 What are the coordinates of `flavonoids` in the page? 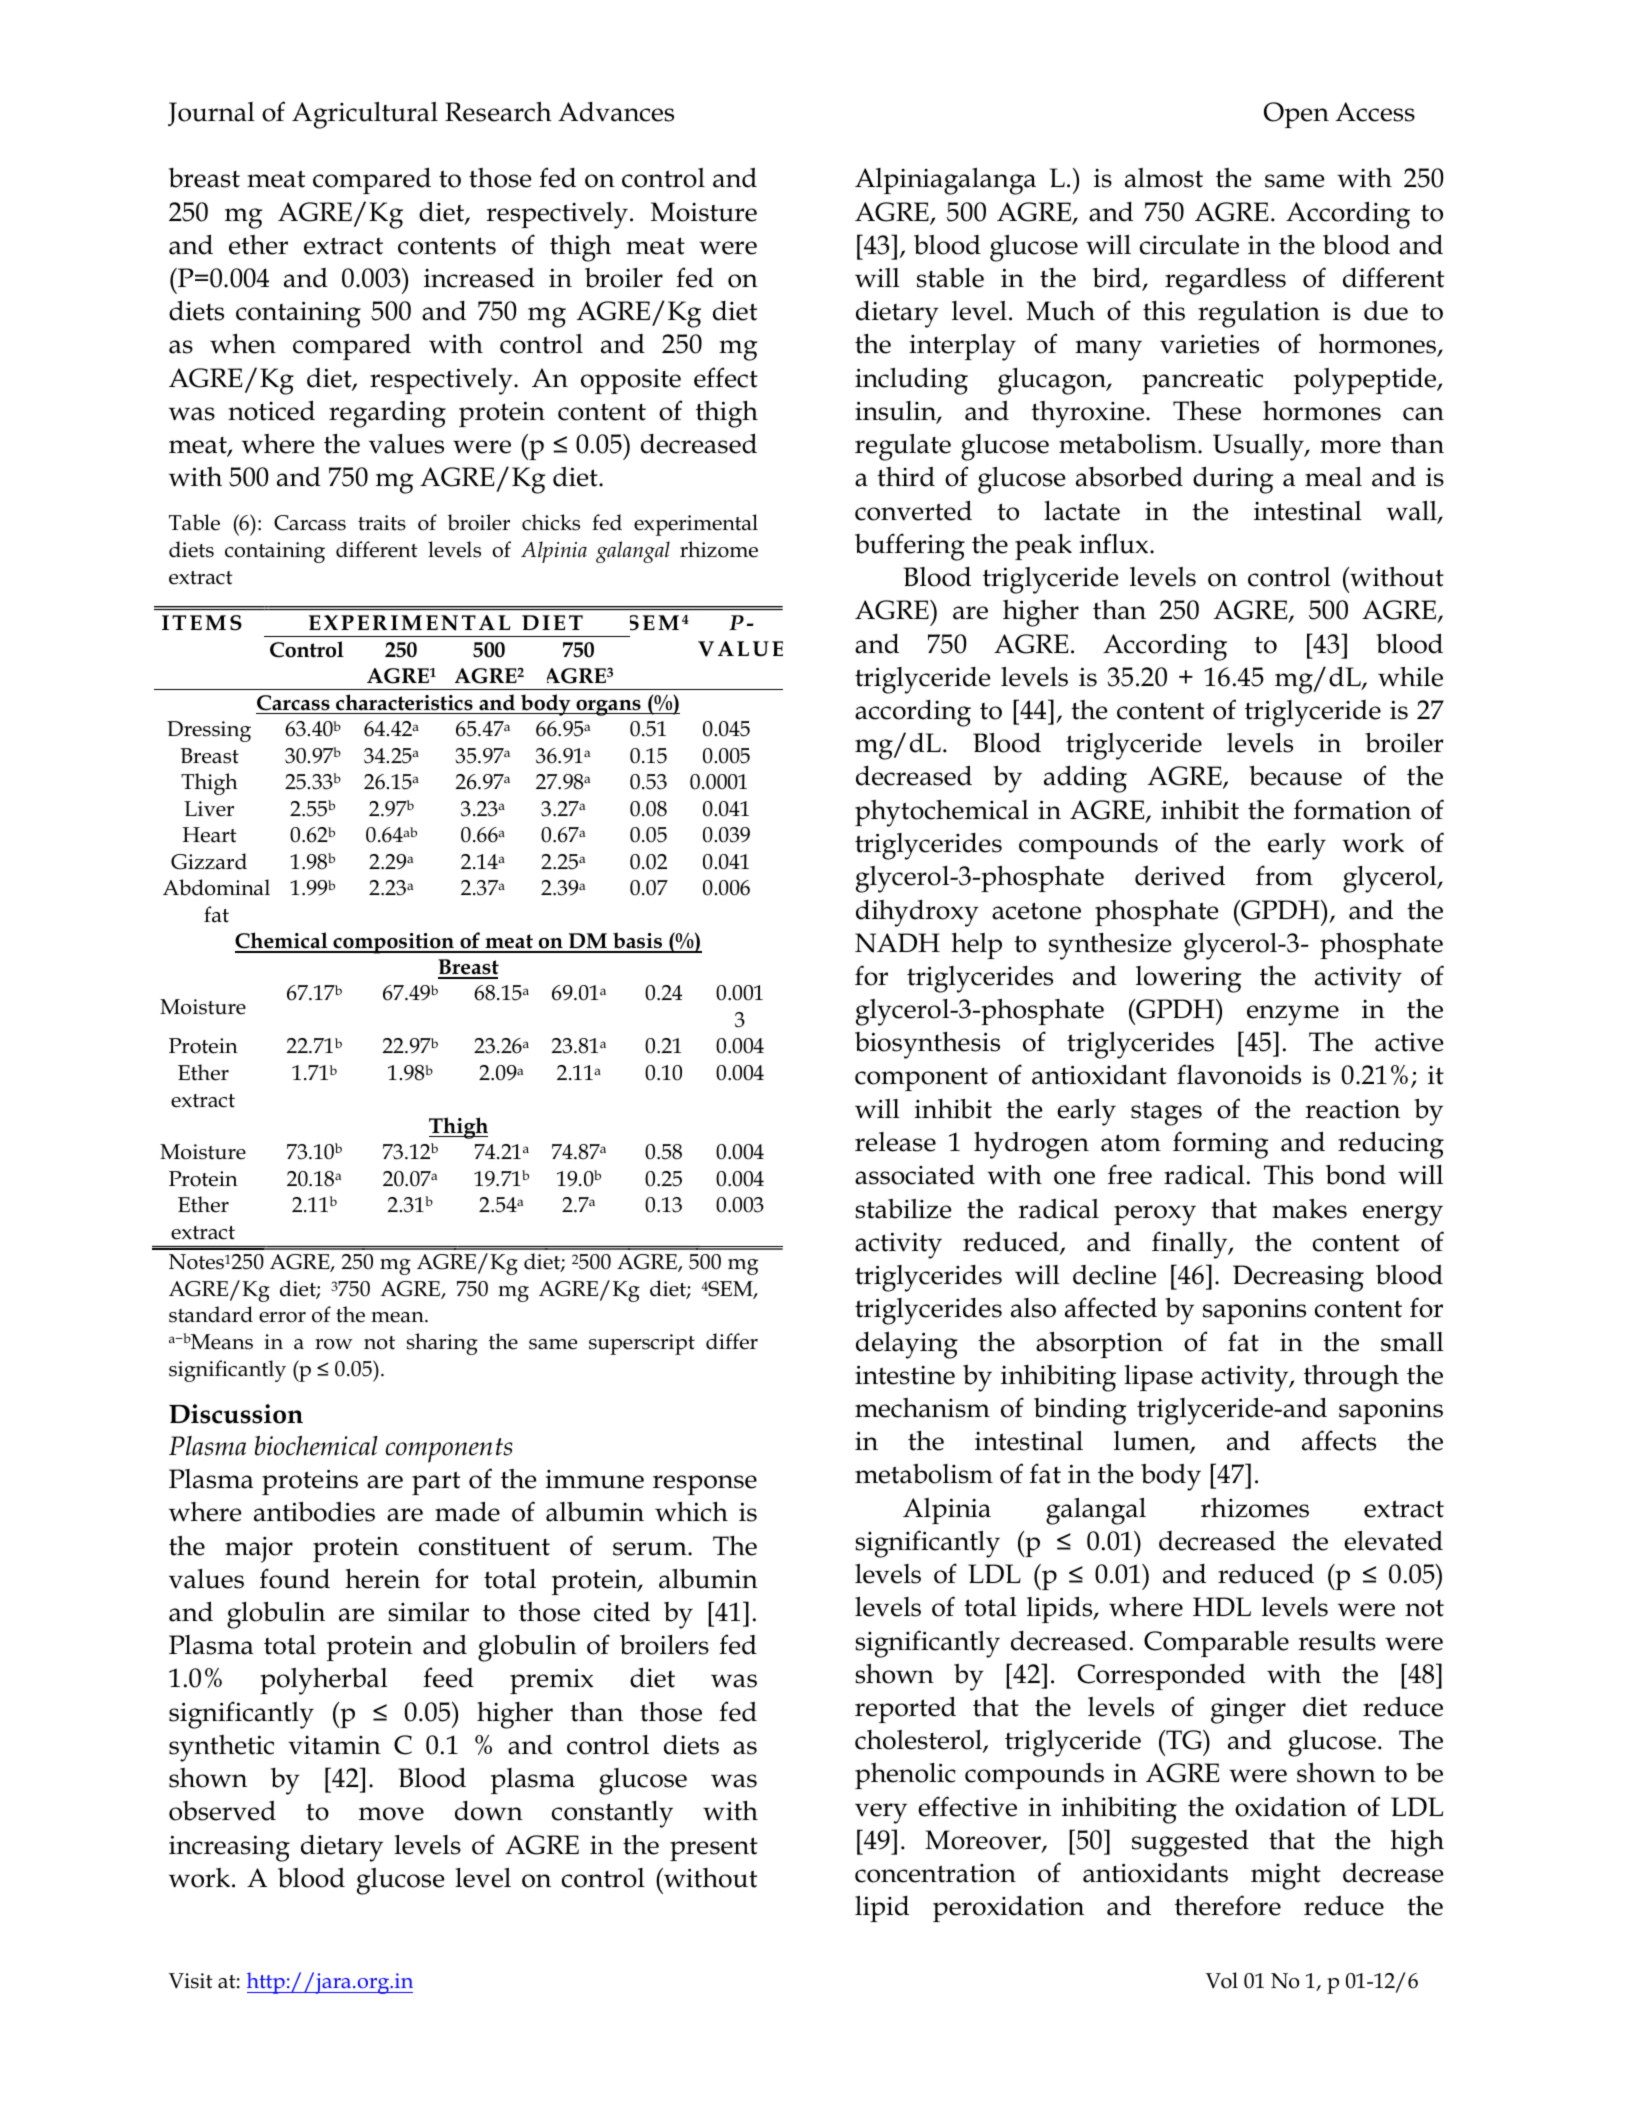 It's located at (1239, 1074).
